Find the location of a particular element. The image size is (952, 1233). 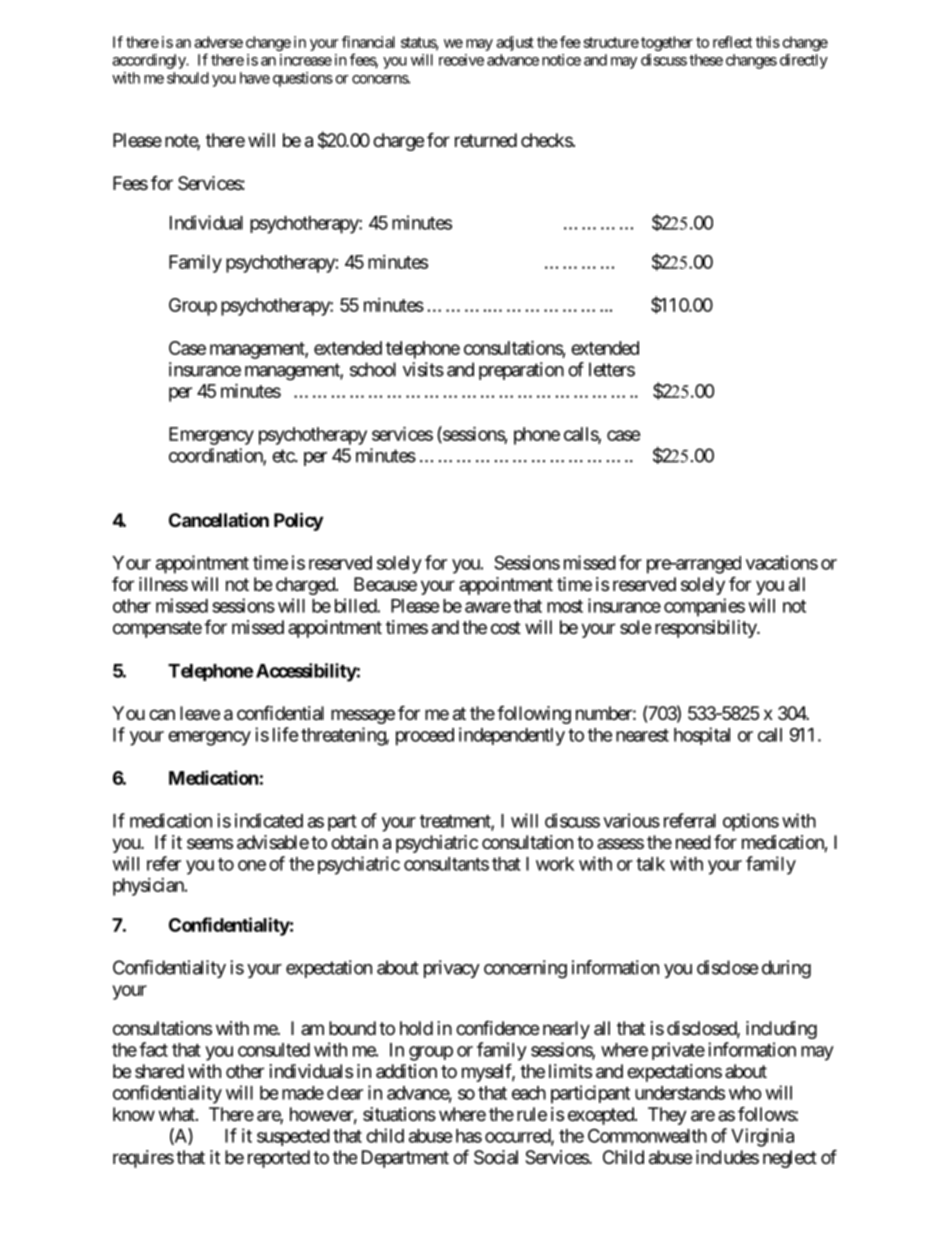

responsibility is located at coordinates (706, 629).
